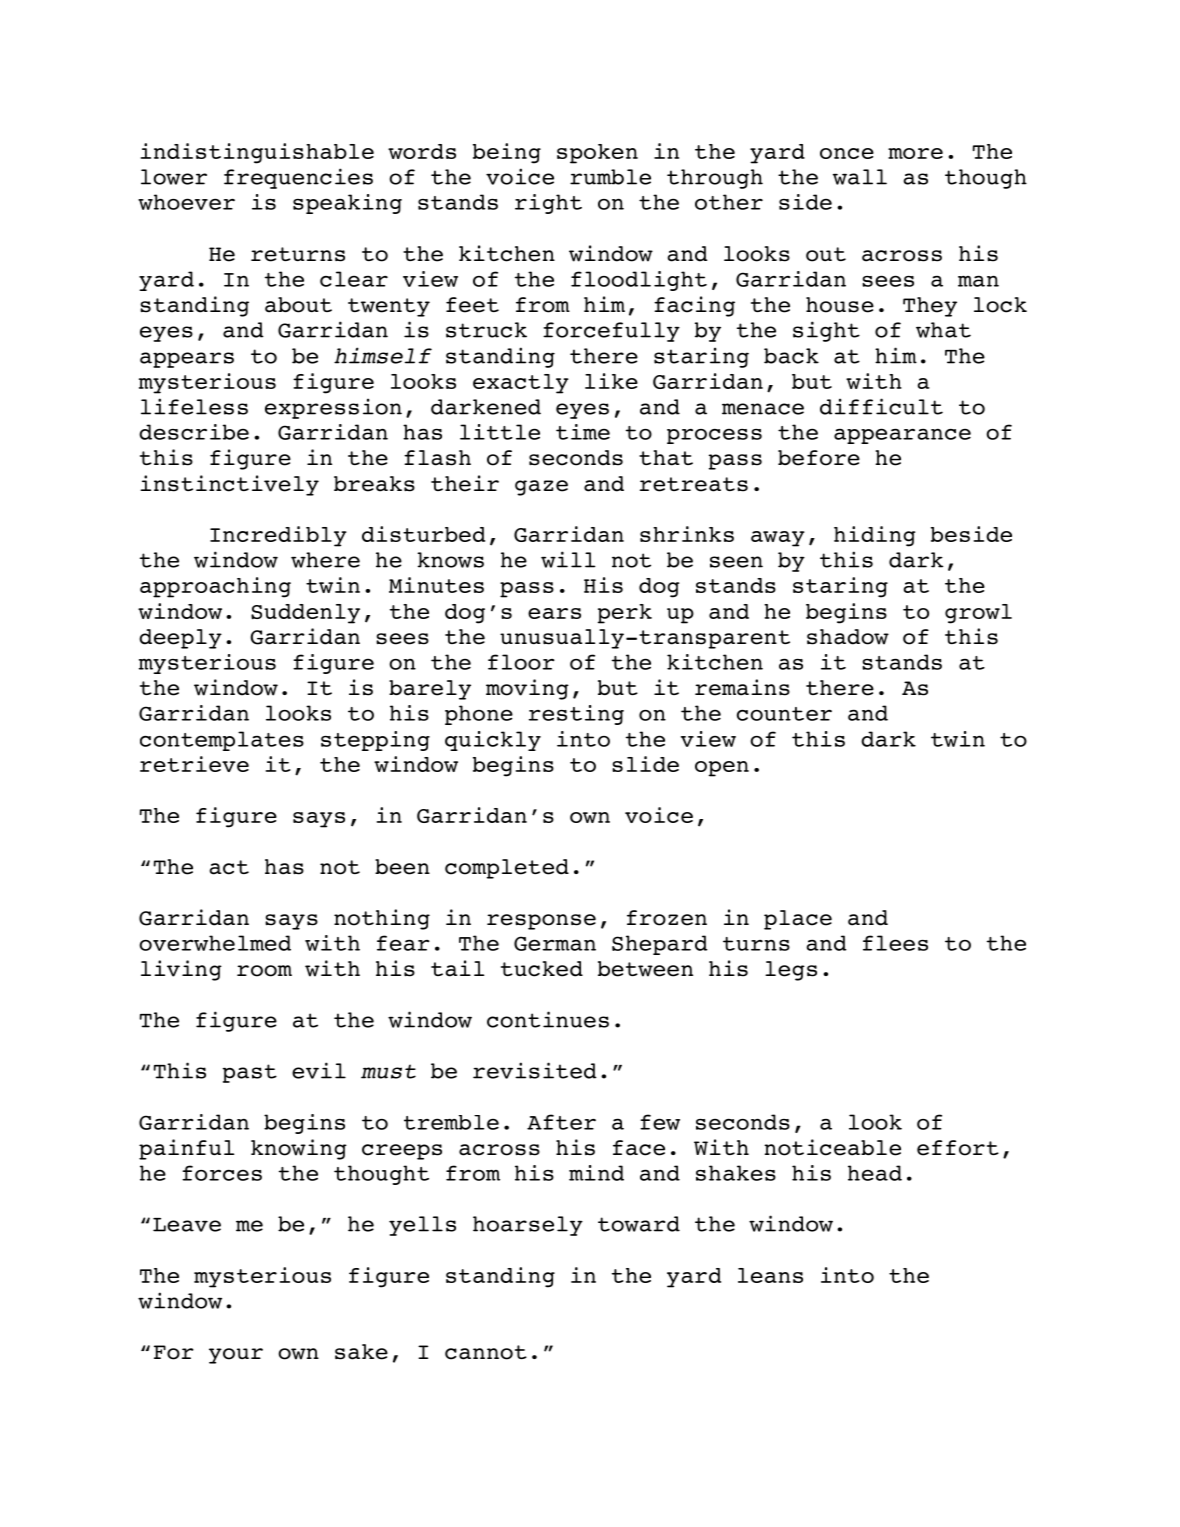  What do you see at coordinates (576, 715) in the screenshot?
I see `resting` at bounding box center [576, 715].
